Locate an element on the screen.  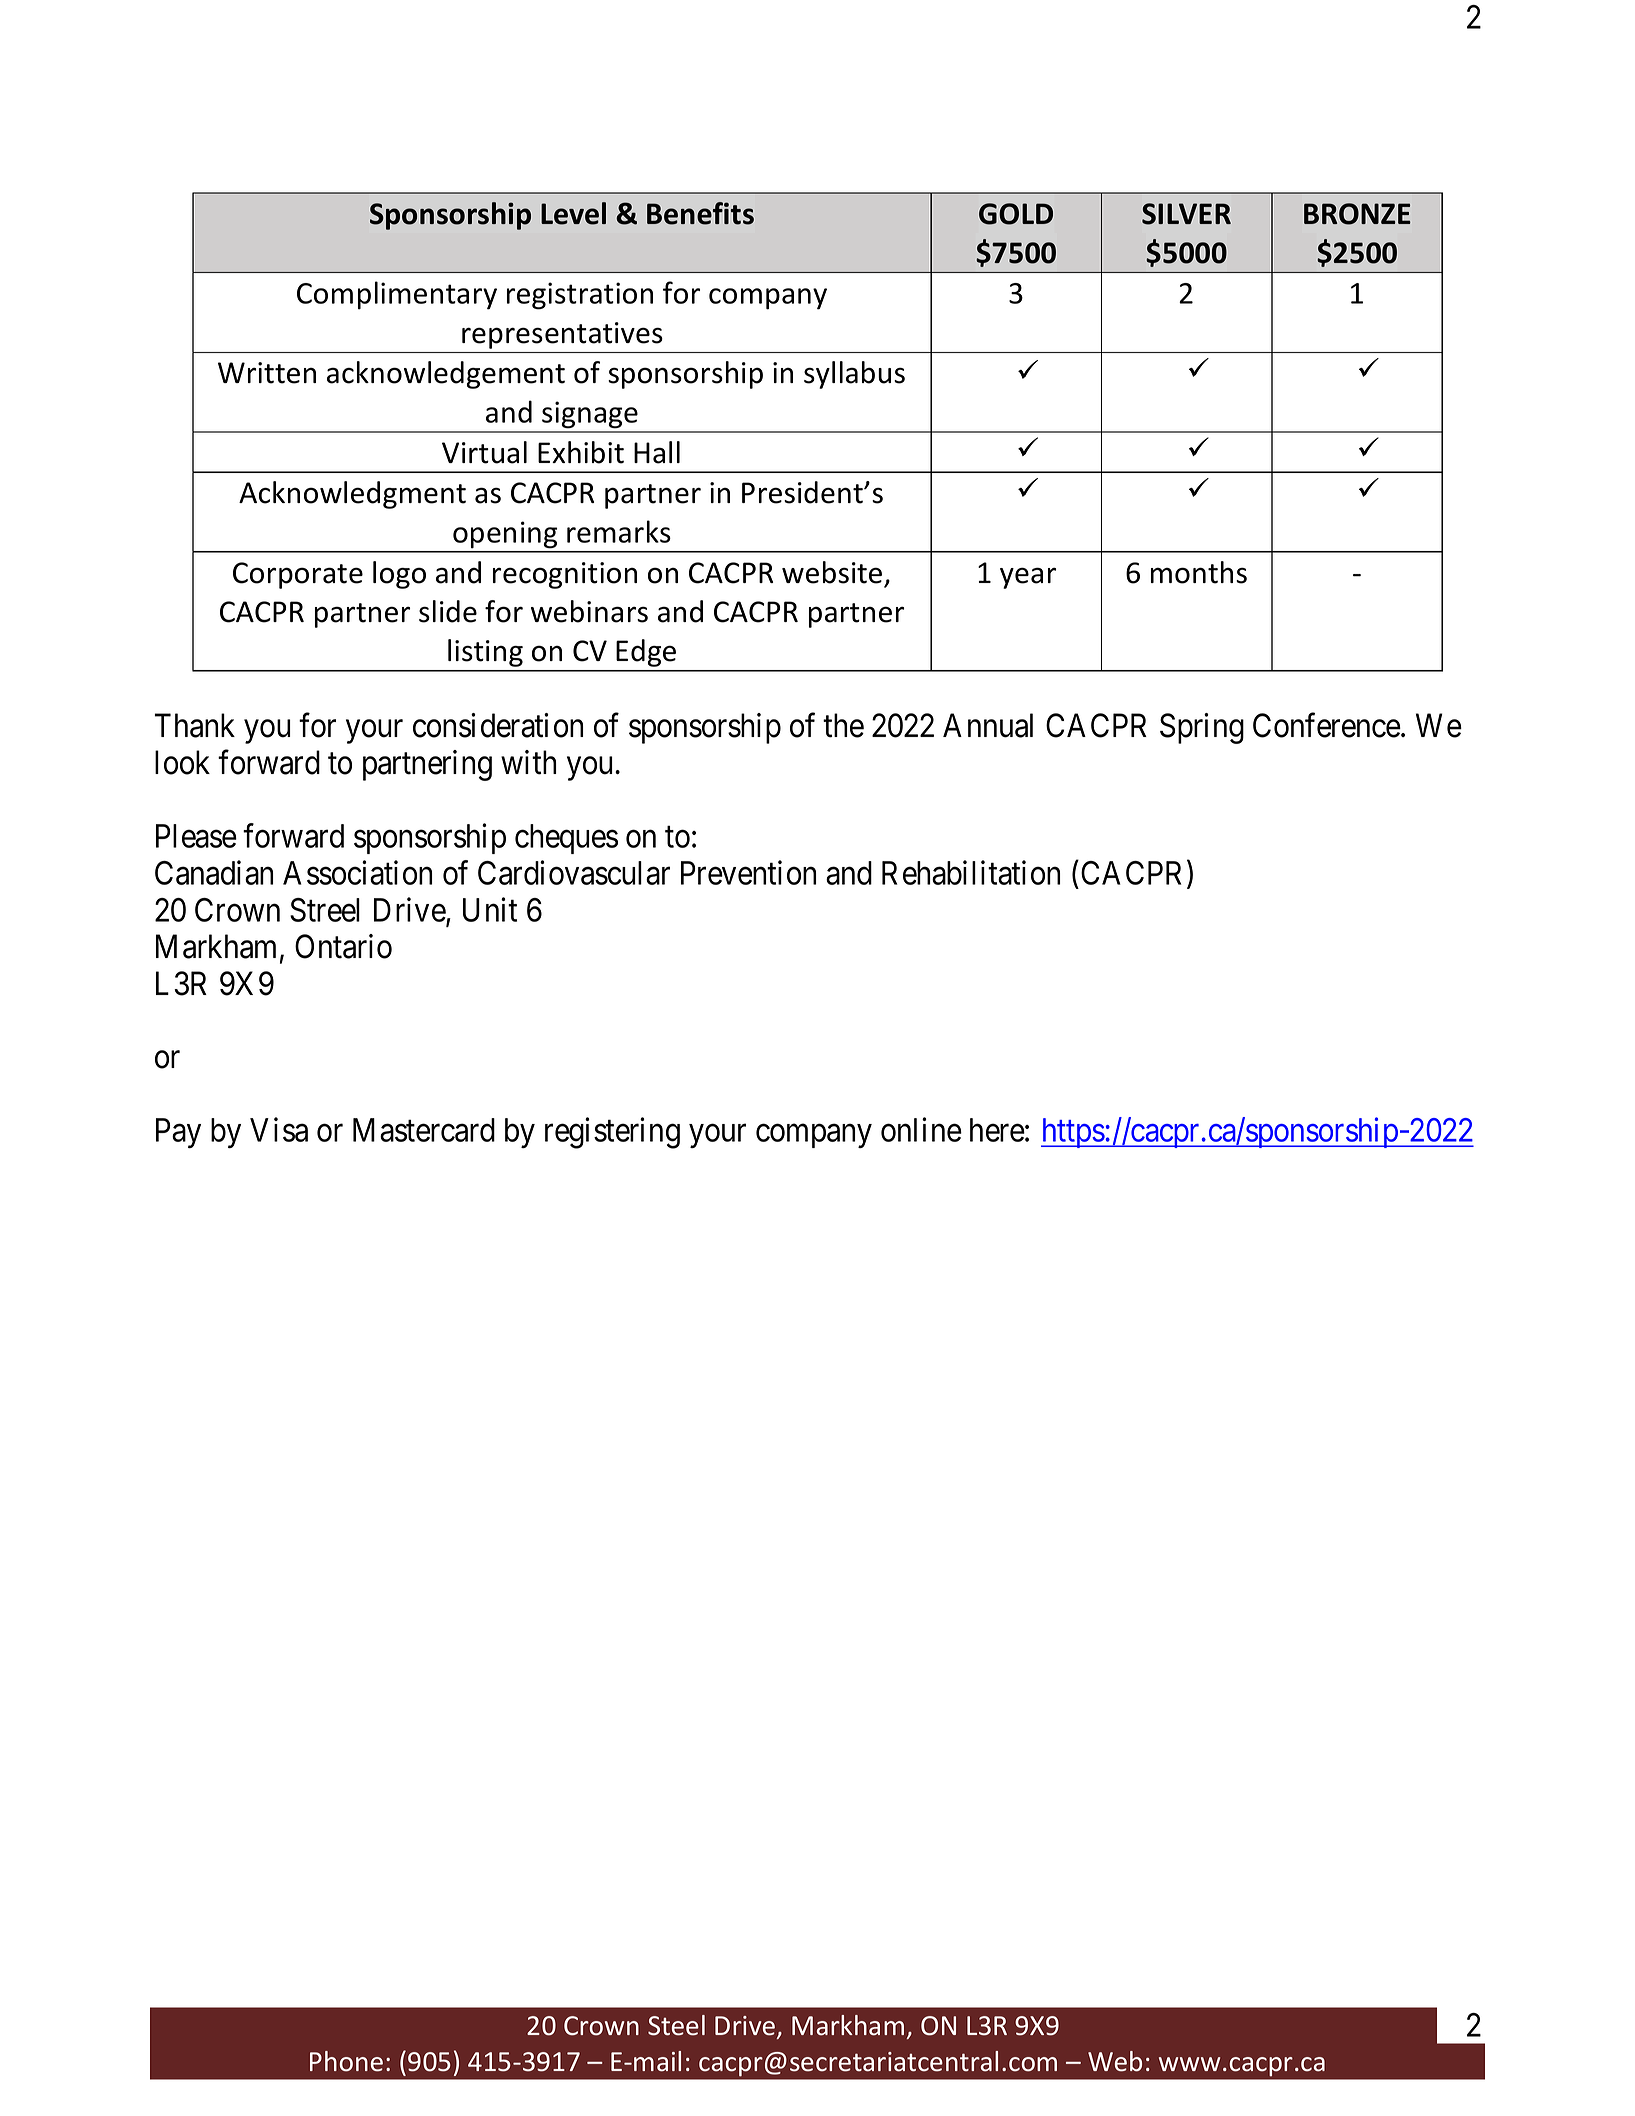
online is located at coordinates (921, 1129).
